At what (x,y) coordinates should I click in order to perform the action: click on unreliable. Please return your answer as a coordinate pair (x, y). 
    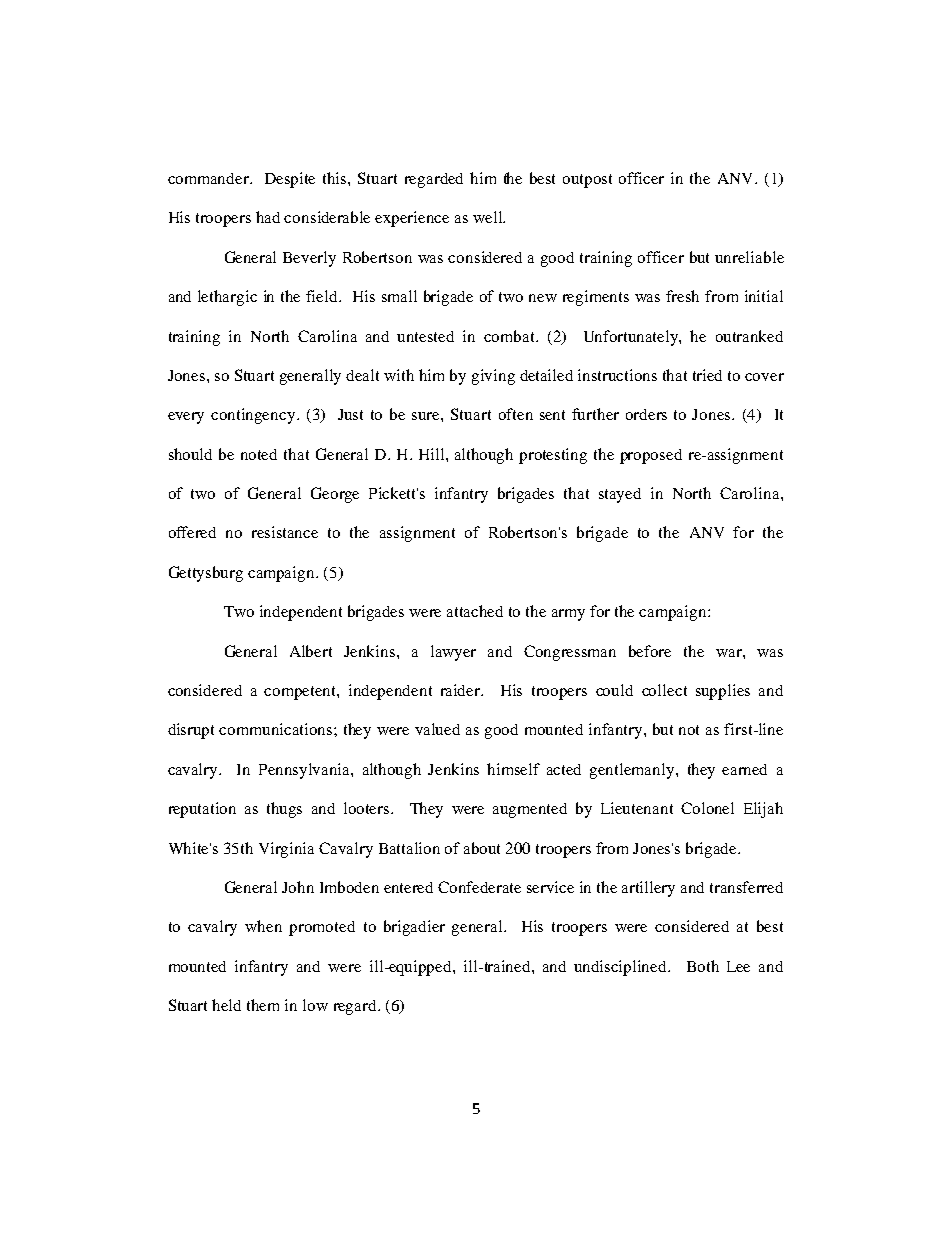
    Looking at the image, I should click on (749, 257).
